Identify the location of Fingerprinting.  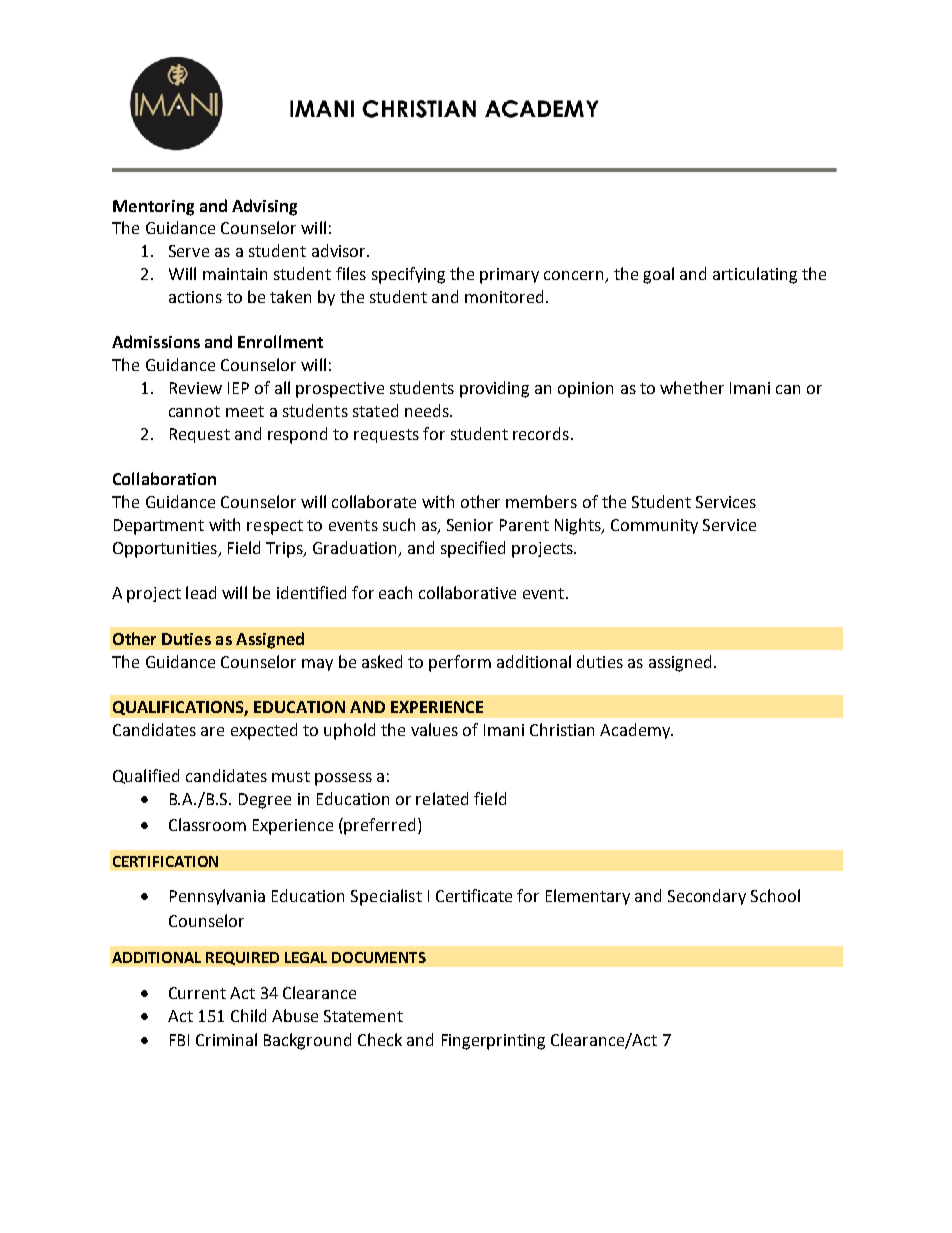
(493, 1042).
